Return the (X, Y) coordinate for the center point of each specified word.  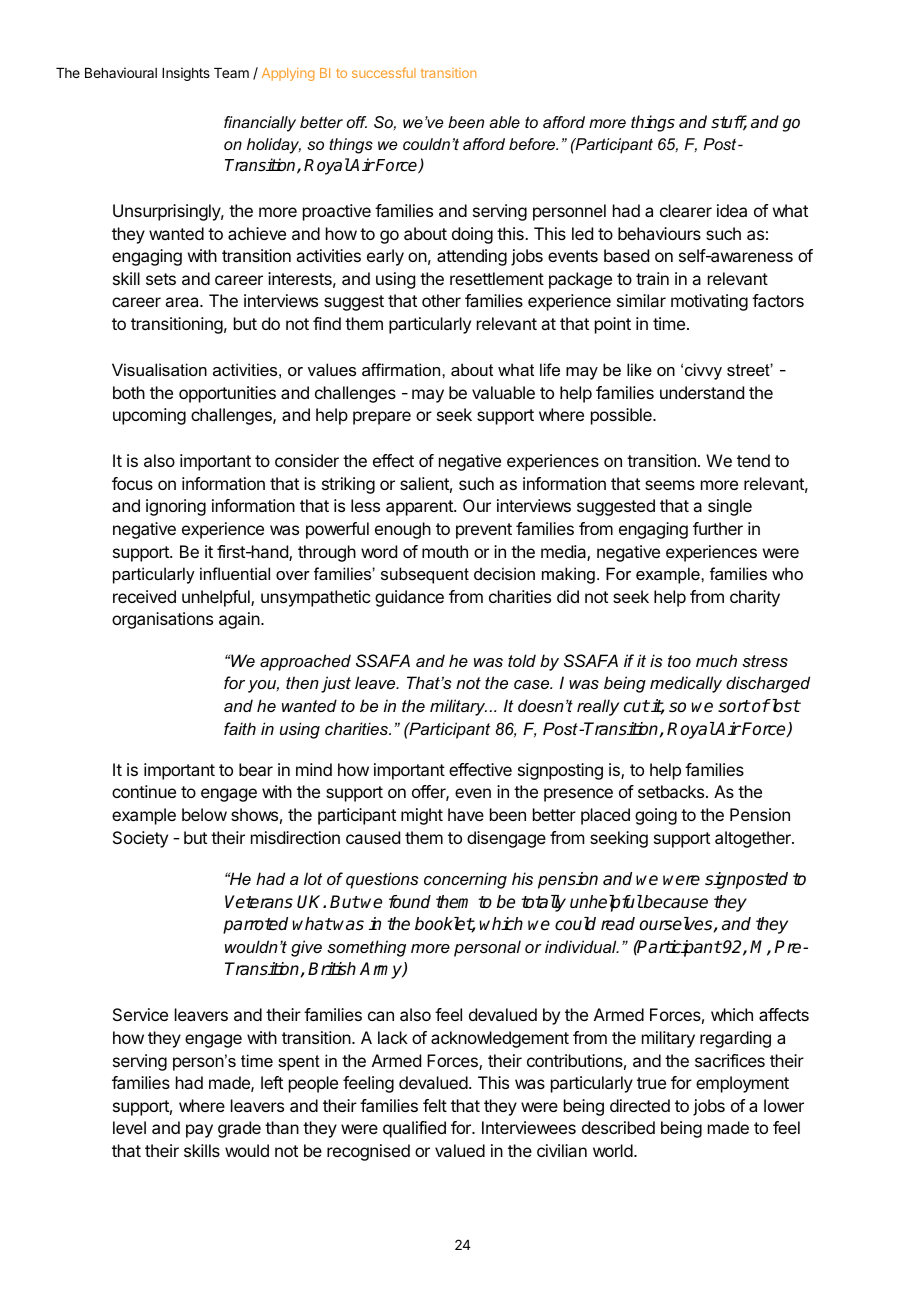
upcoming (149, 416)
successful (384, 72)
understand (702, 392)
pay (199, 1131)
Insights (186, 74)
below (204, 814)
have (466, 814)
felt (435, 1105)
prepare (382, 418)
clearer (686, 210)
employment (742, 1084)
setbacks (672, 791)
